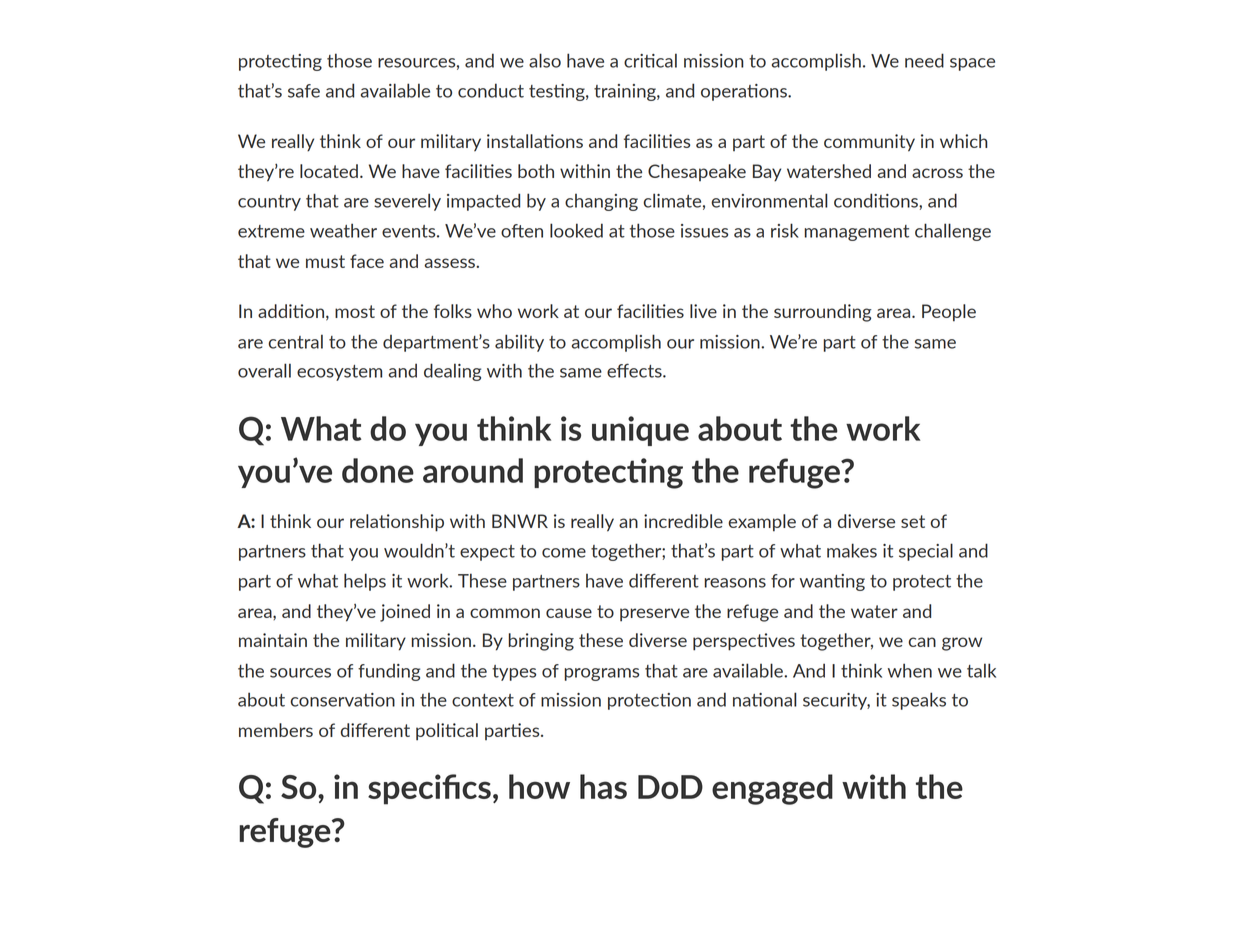  I want to click on looked, so click(576, 230).
